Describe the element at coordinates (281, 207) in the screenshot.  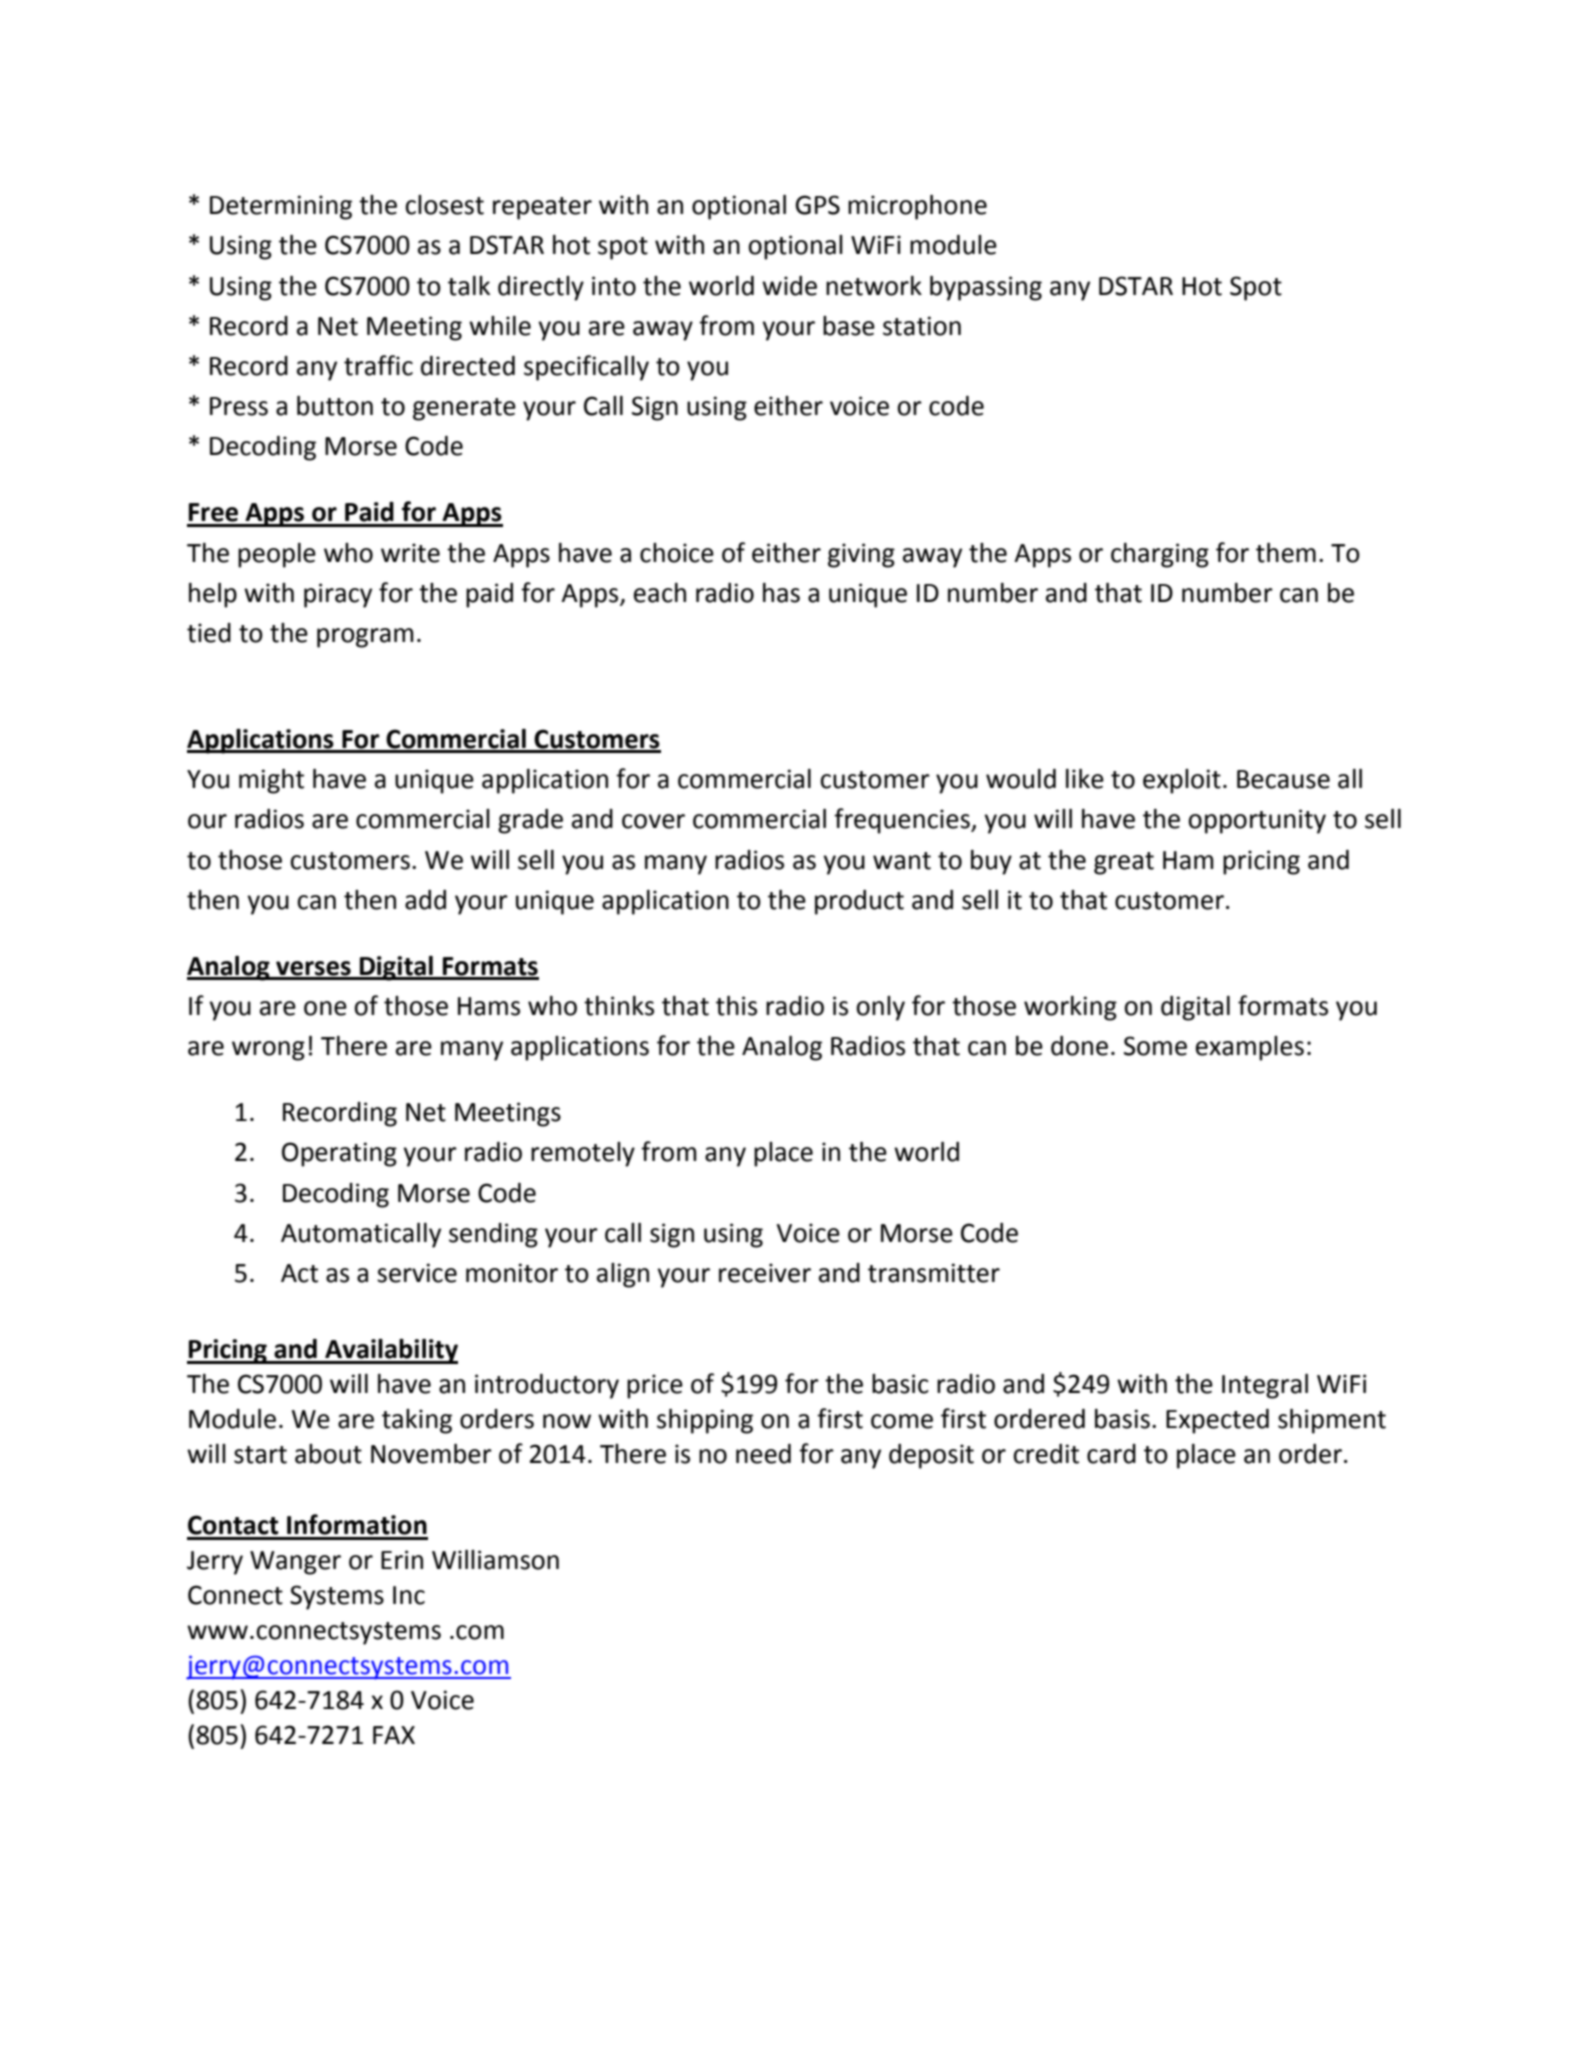
I see `Determining` at that location.
